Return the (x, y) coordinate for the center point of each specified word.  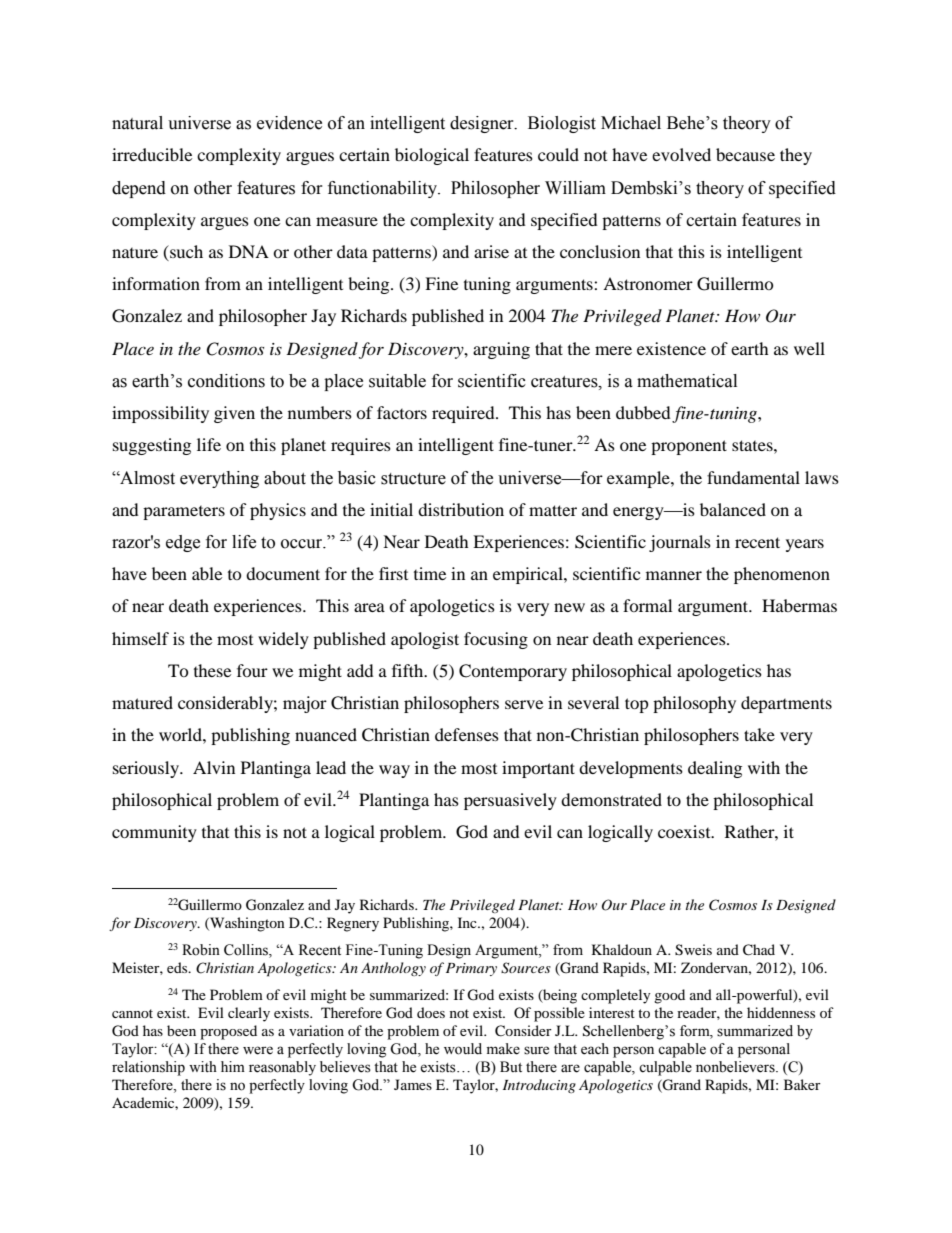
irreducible (152, 154)
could (558, 154)
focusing (496, 640)
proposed (228, 1032)
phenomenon (782, 575)
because (745, 154)
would (463, 1049)
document (283, 573)
